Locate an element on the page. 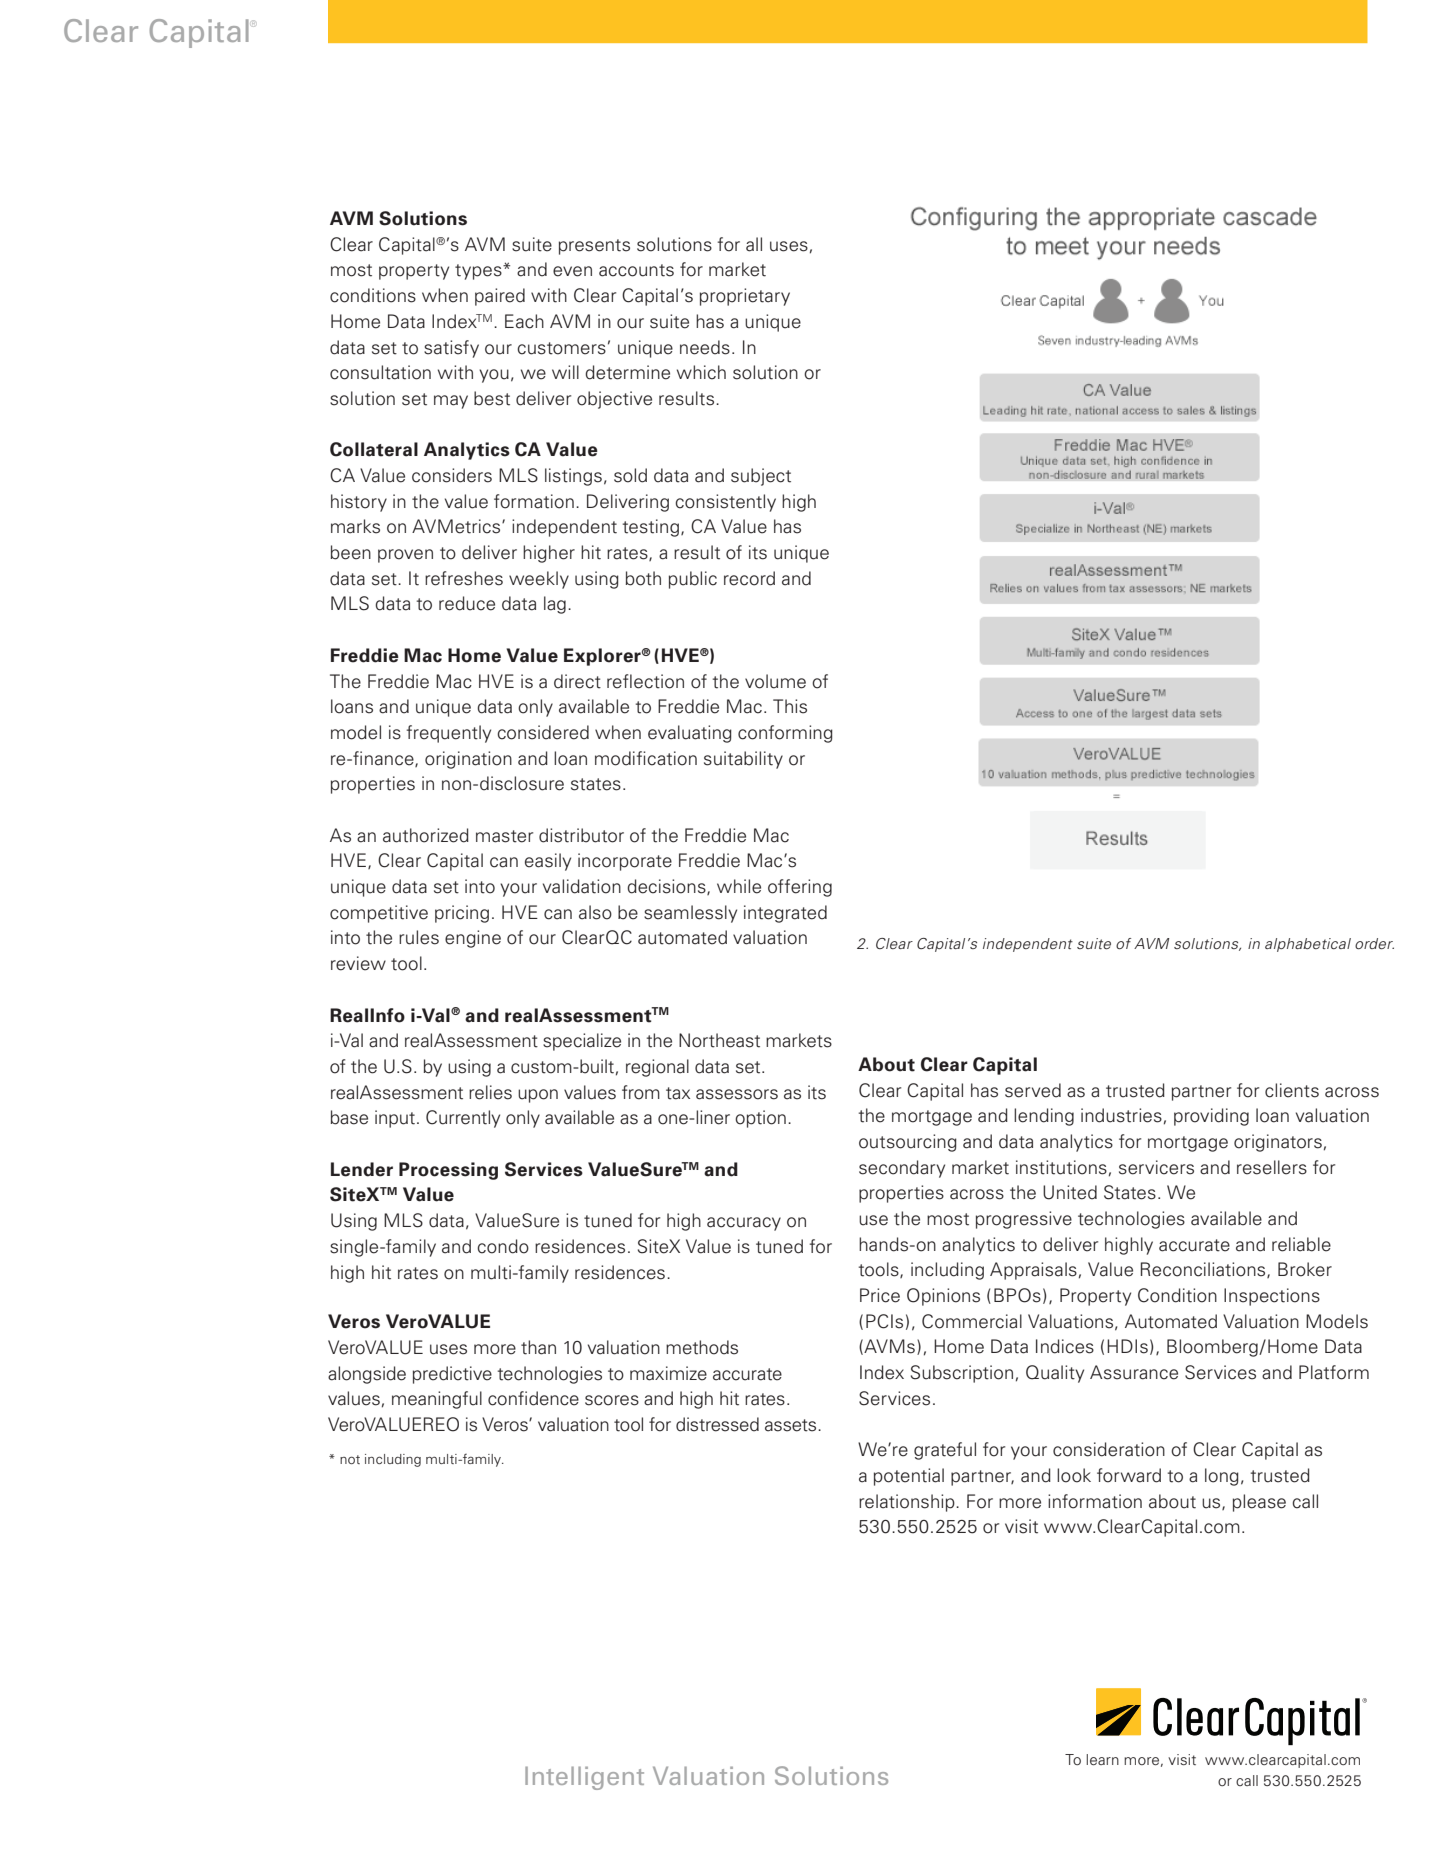  paired is located at coordinates (500, 297).
